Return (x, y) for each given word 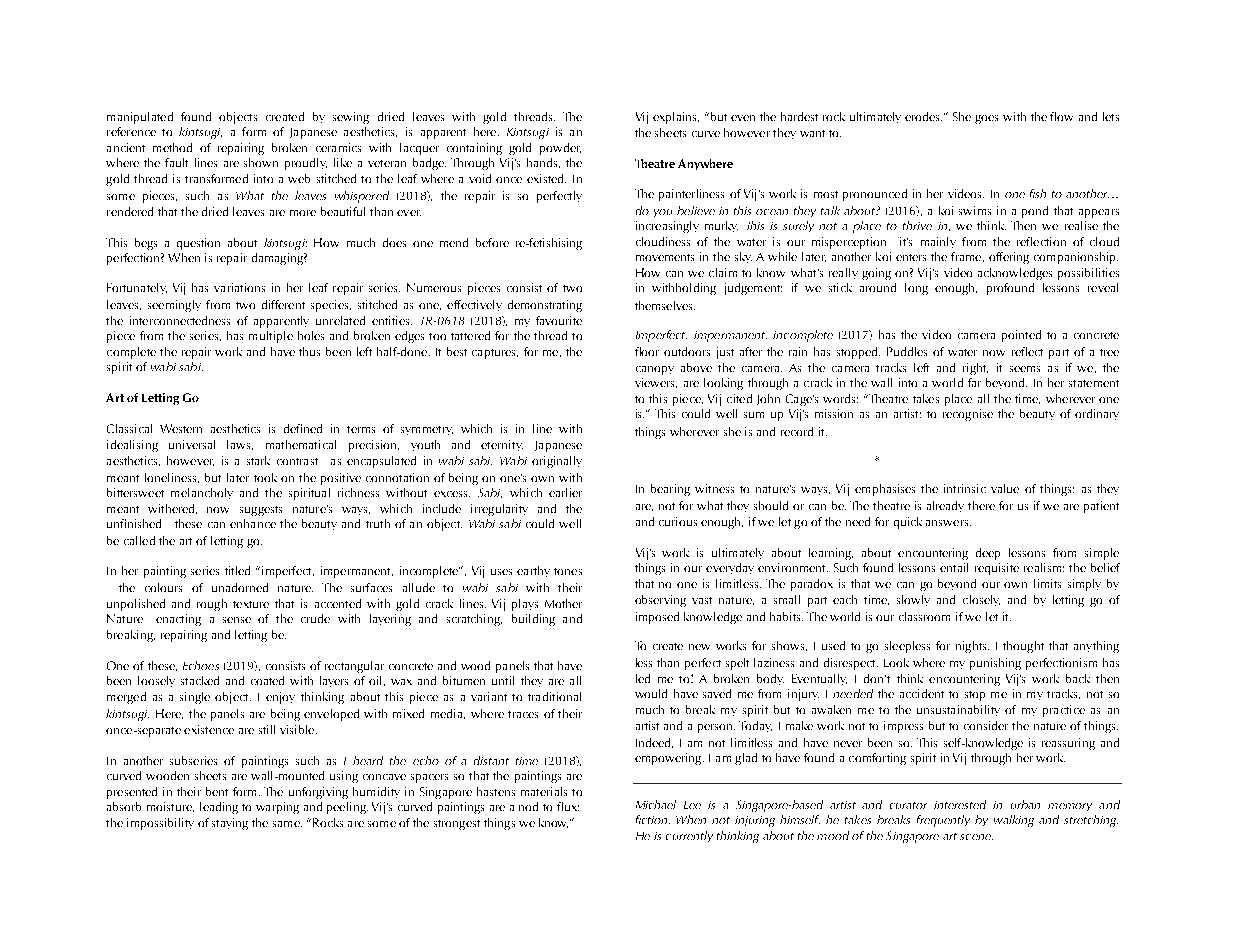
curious (678, 521)
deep (988, 554)
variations (239, 287)
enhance (253, 523)
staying (230, 824)
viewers (656, 383)
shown (261, 162)
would (651, 693)
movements (665, 257)
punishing (995, 664)
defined (303, 428)
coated (267, 680)
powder (560, 149)
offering (1009, 258)
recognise (968, 415)
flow (1061, 116)
